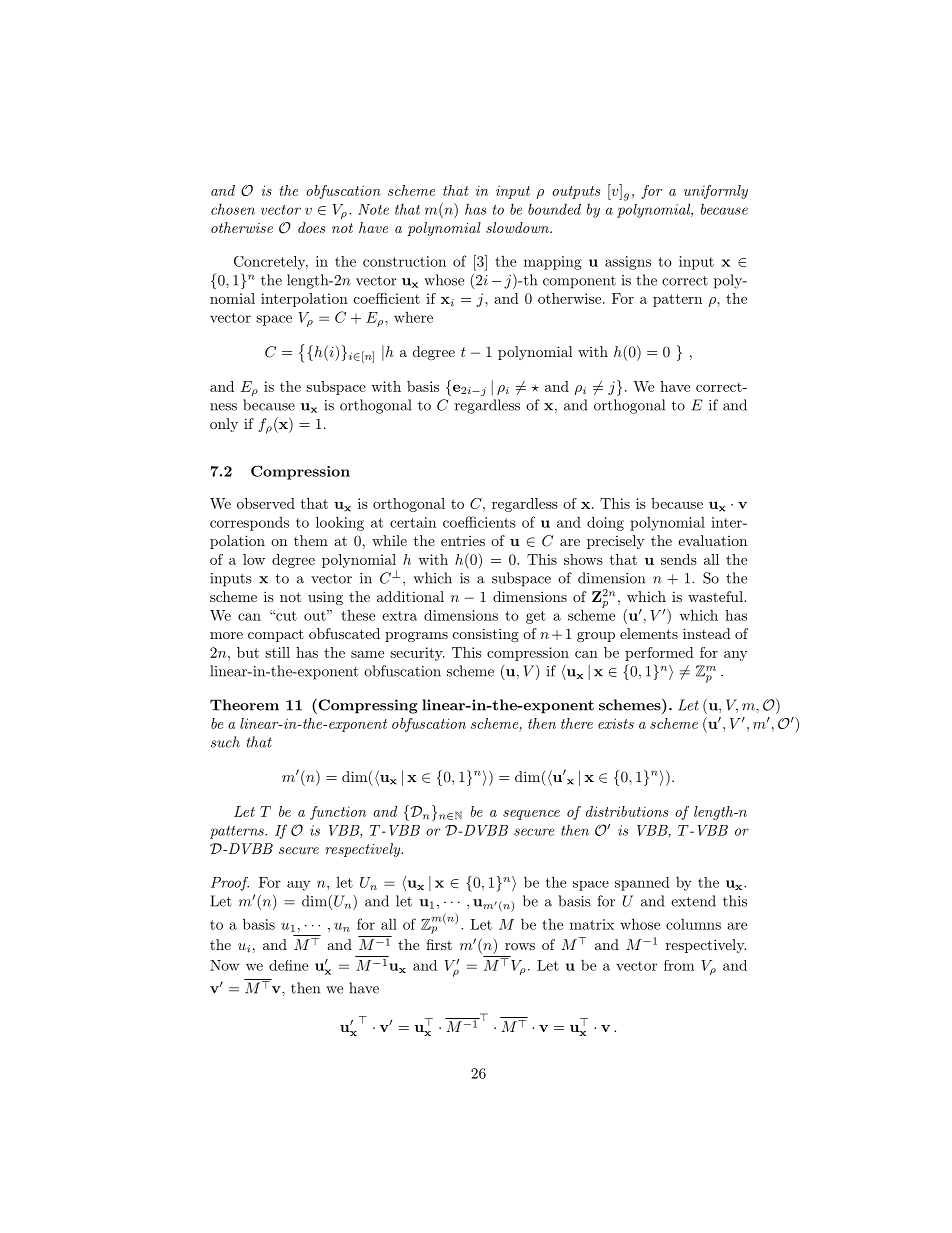  Describe the element at coordinates (716, 192) in the screenshot. I see `uniformly` at that location.
